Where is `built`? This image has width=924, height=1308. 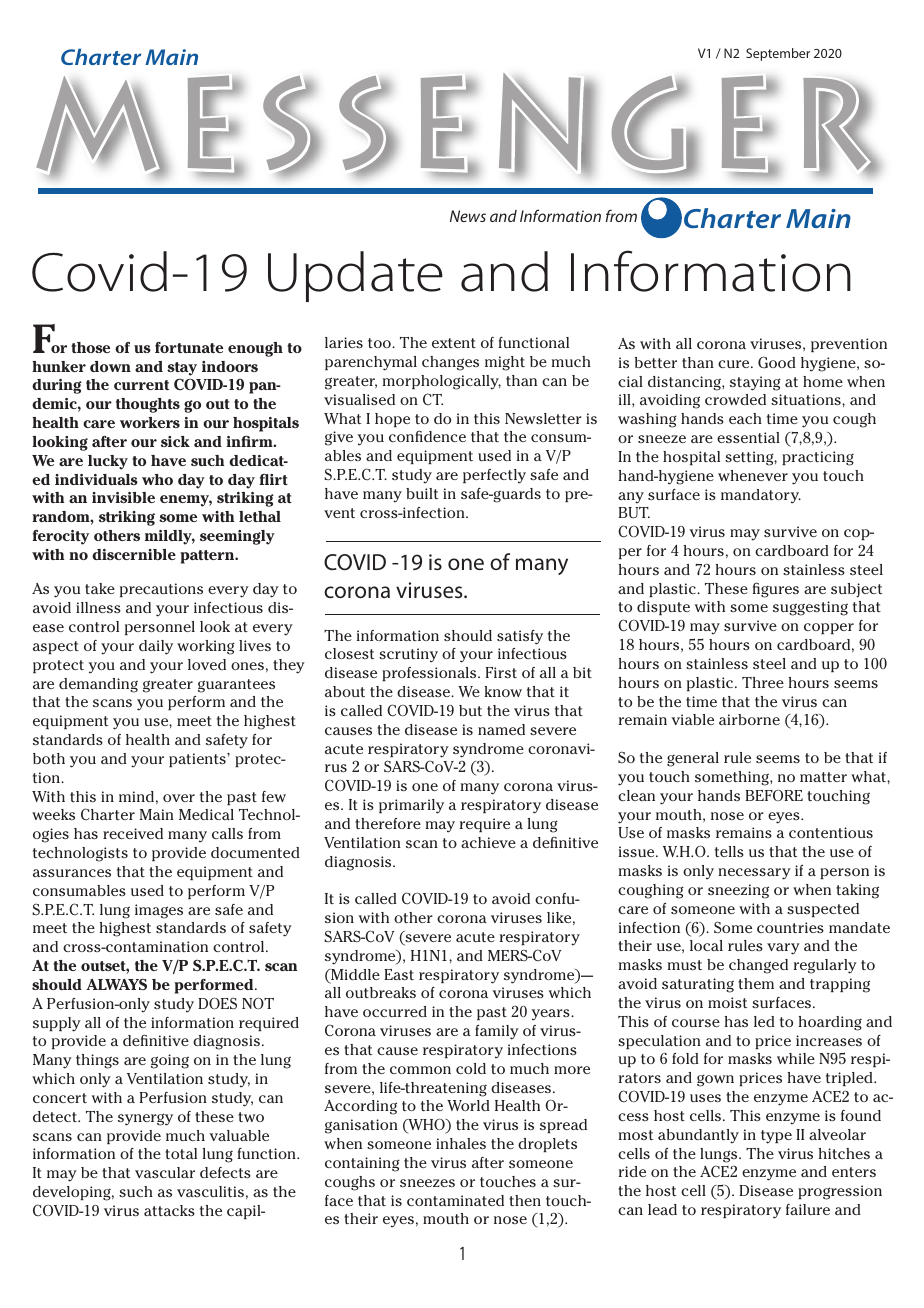
built is located at coordinates (422, 493).
